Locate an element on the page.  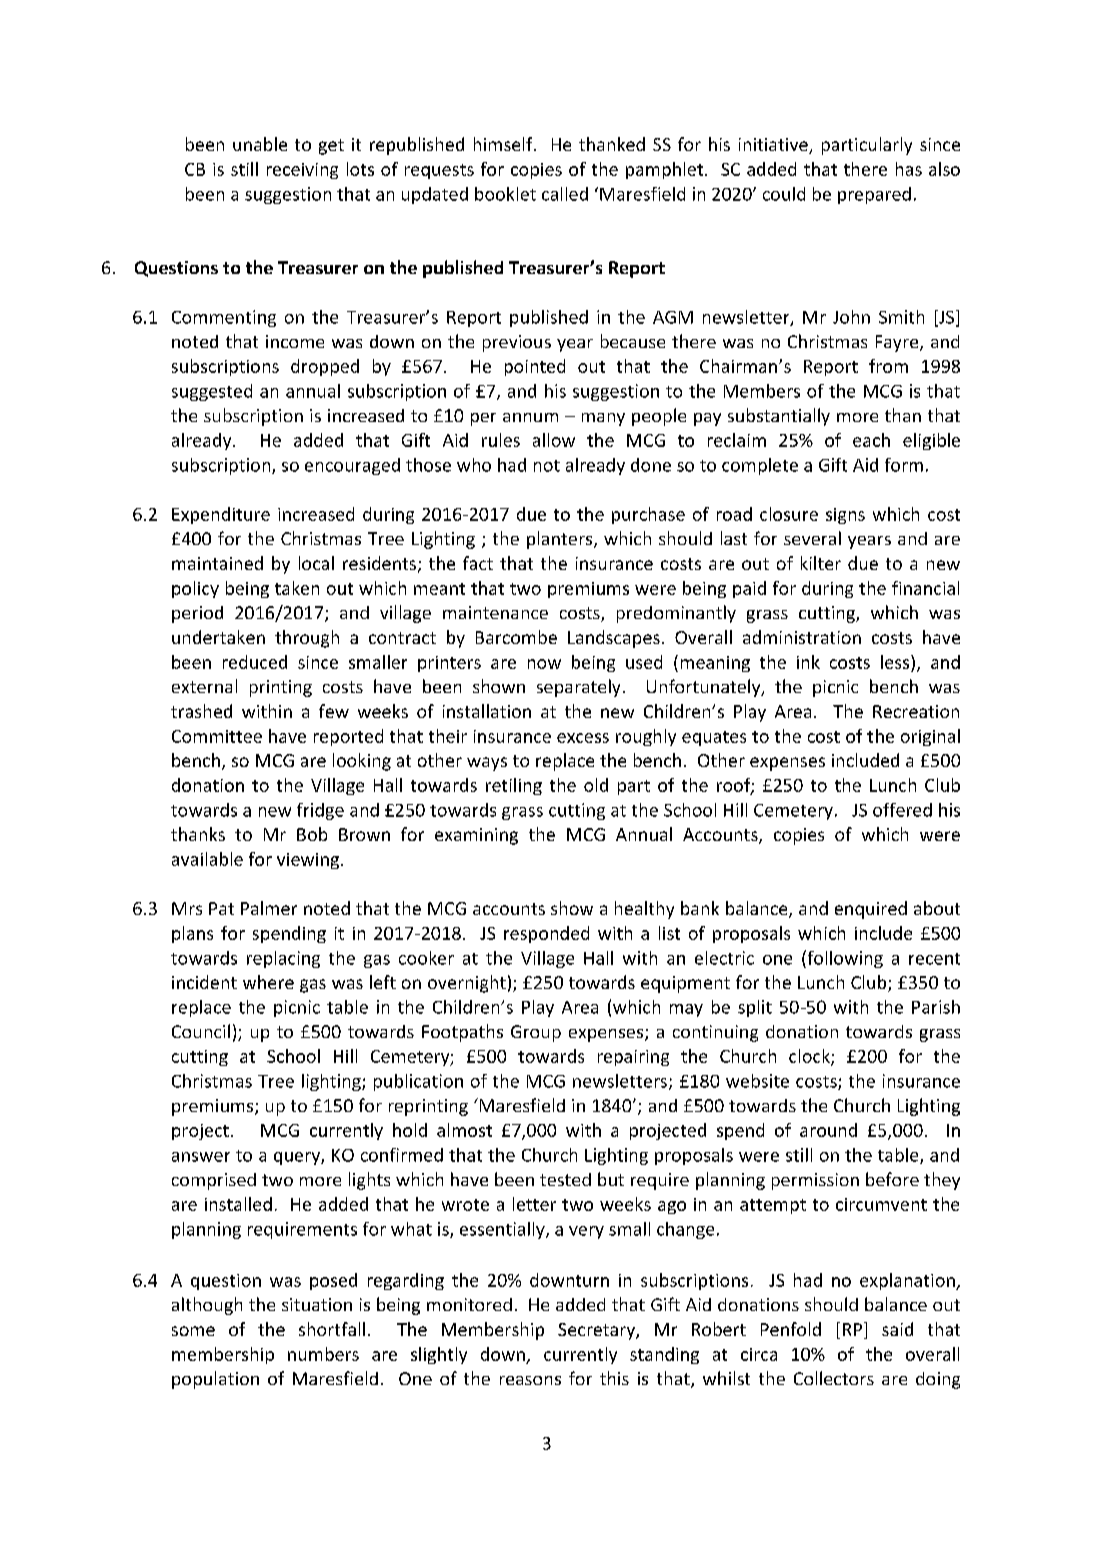
each is located at coordinates (871, 440).
